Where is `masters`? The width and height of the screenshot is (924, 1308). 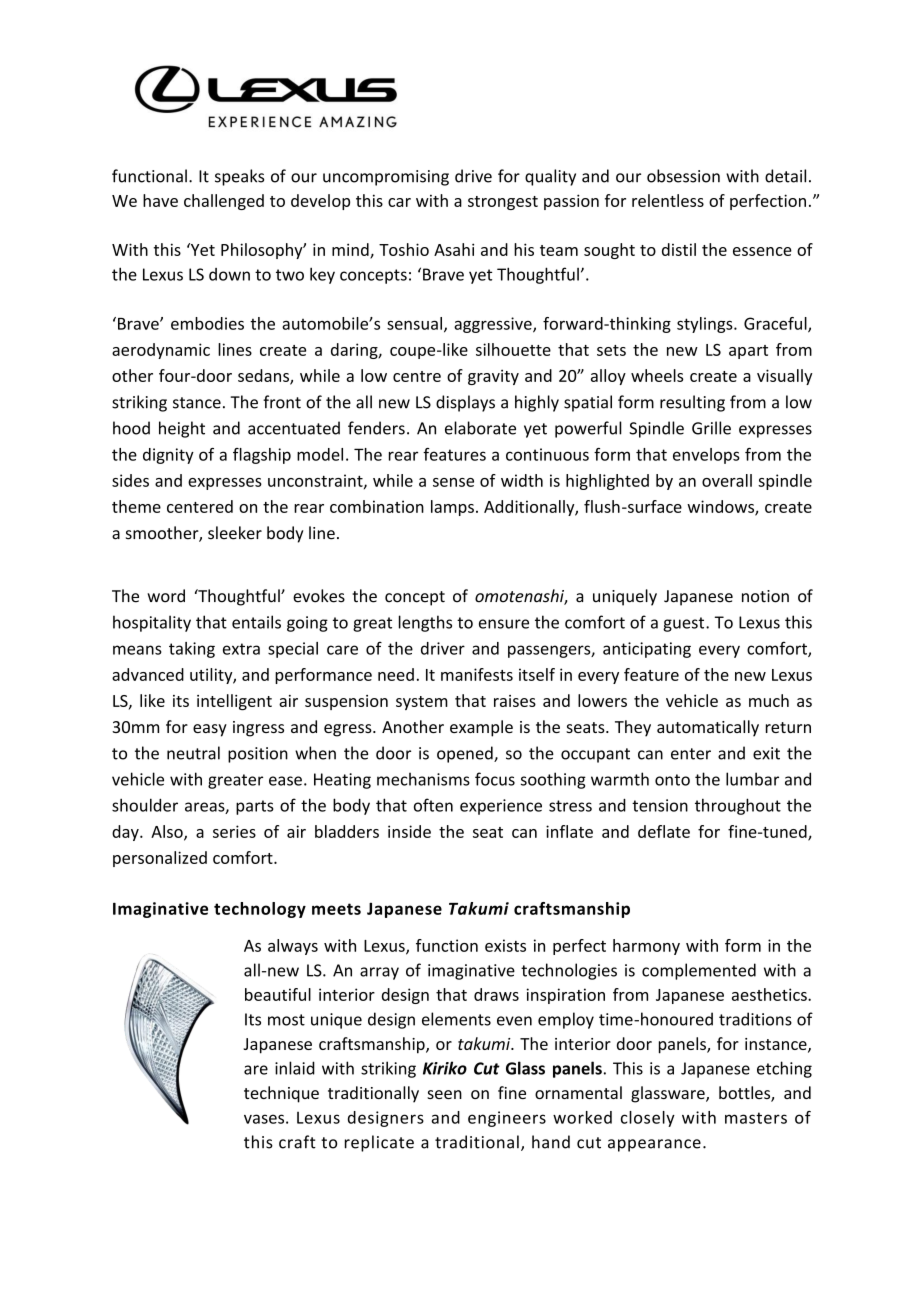 masters is located at coordinates (756, 1118).
